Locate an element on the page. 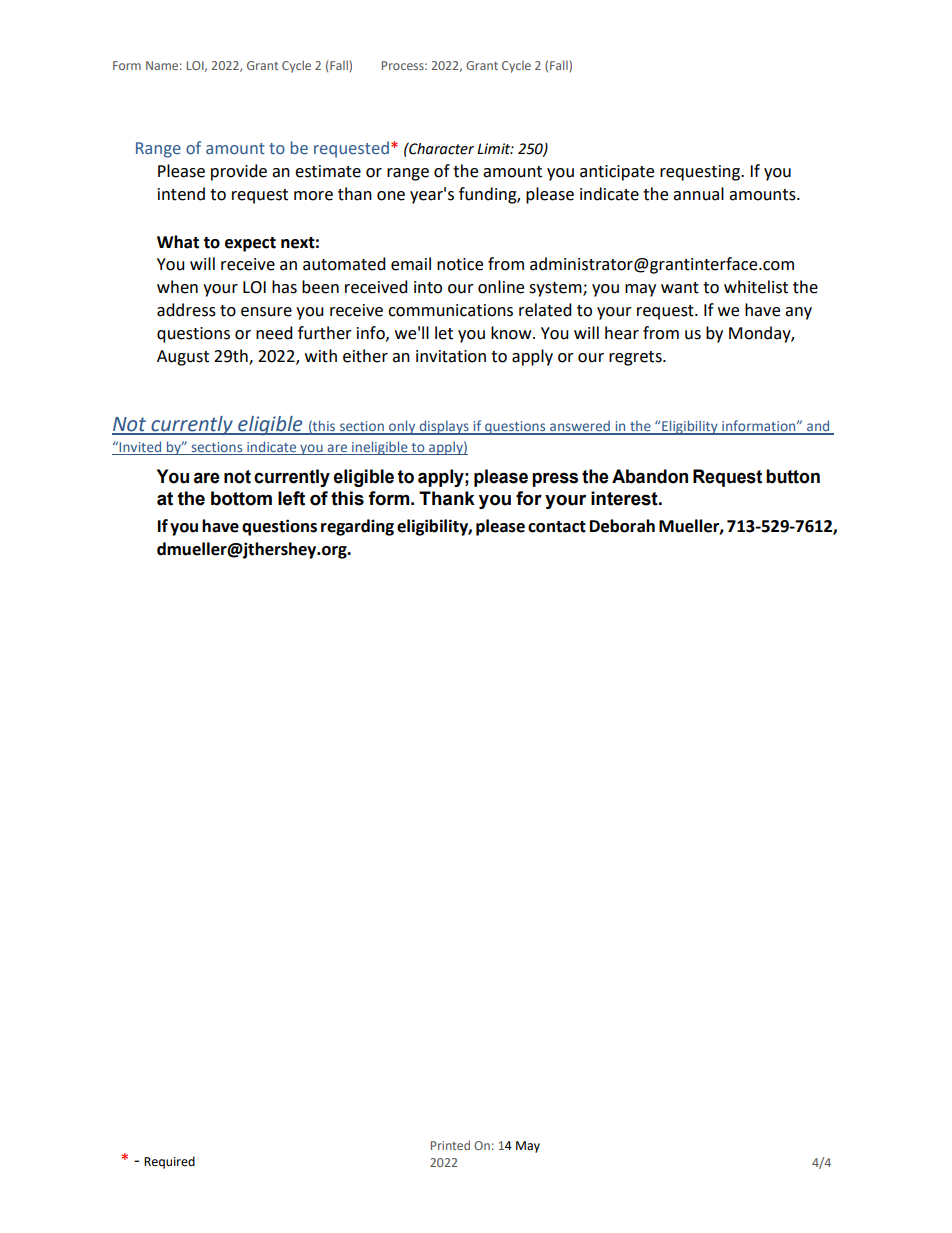  annual is located at coordinates (698, 194).
